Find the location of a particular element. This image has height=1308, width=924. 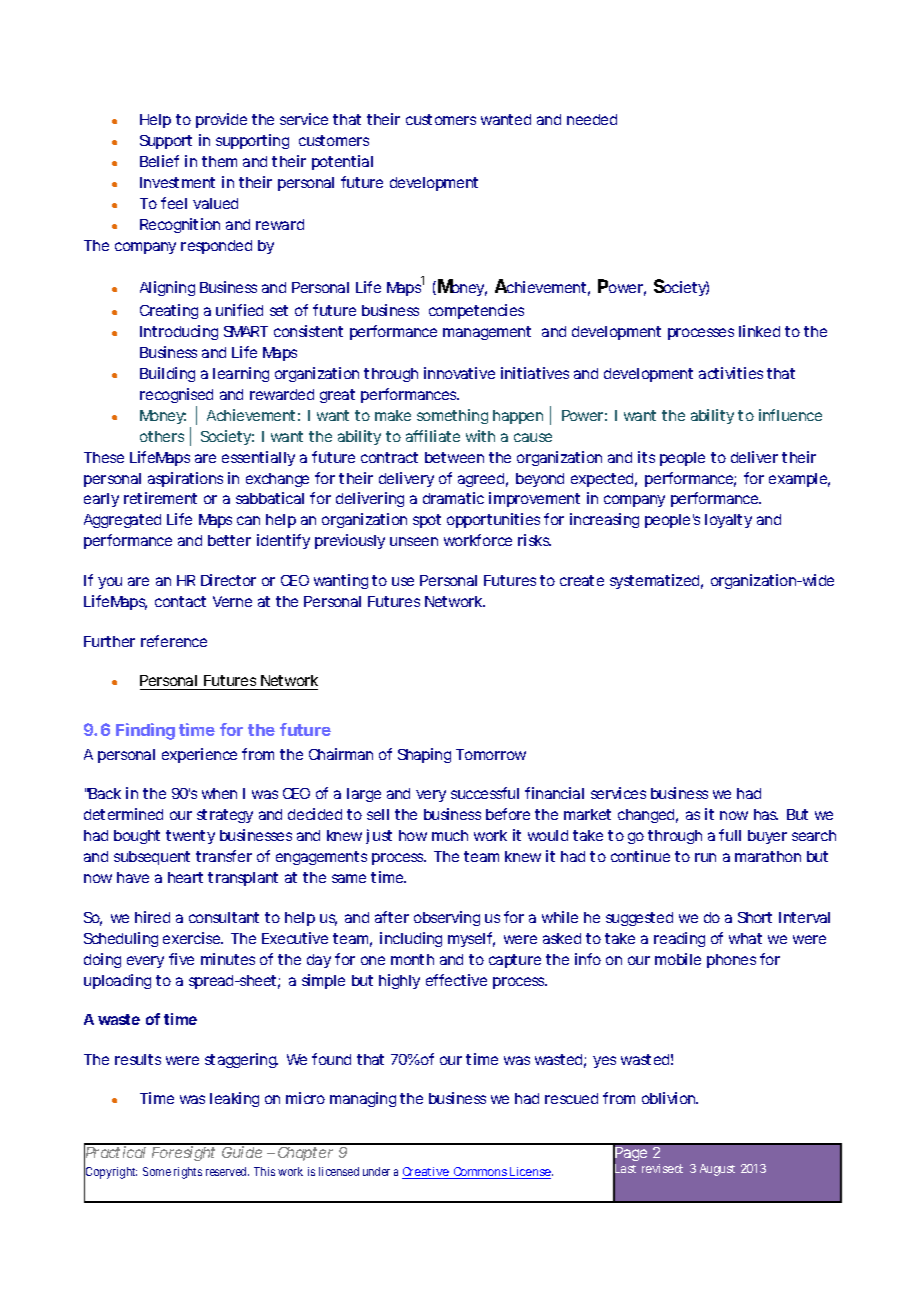

better is located at coordinates (229, 540).
